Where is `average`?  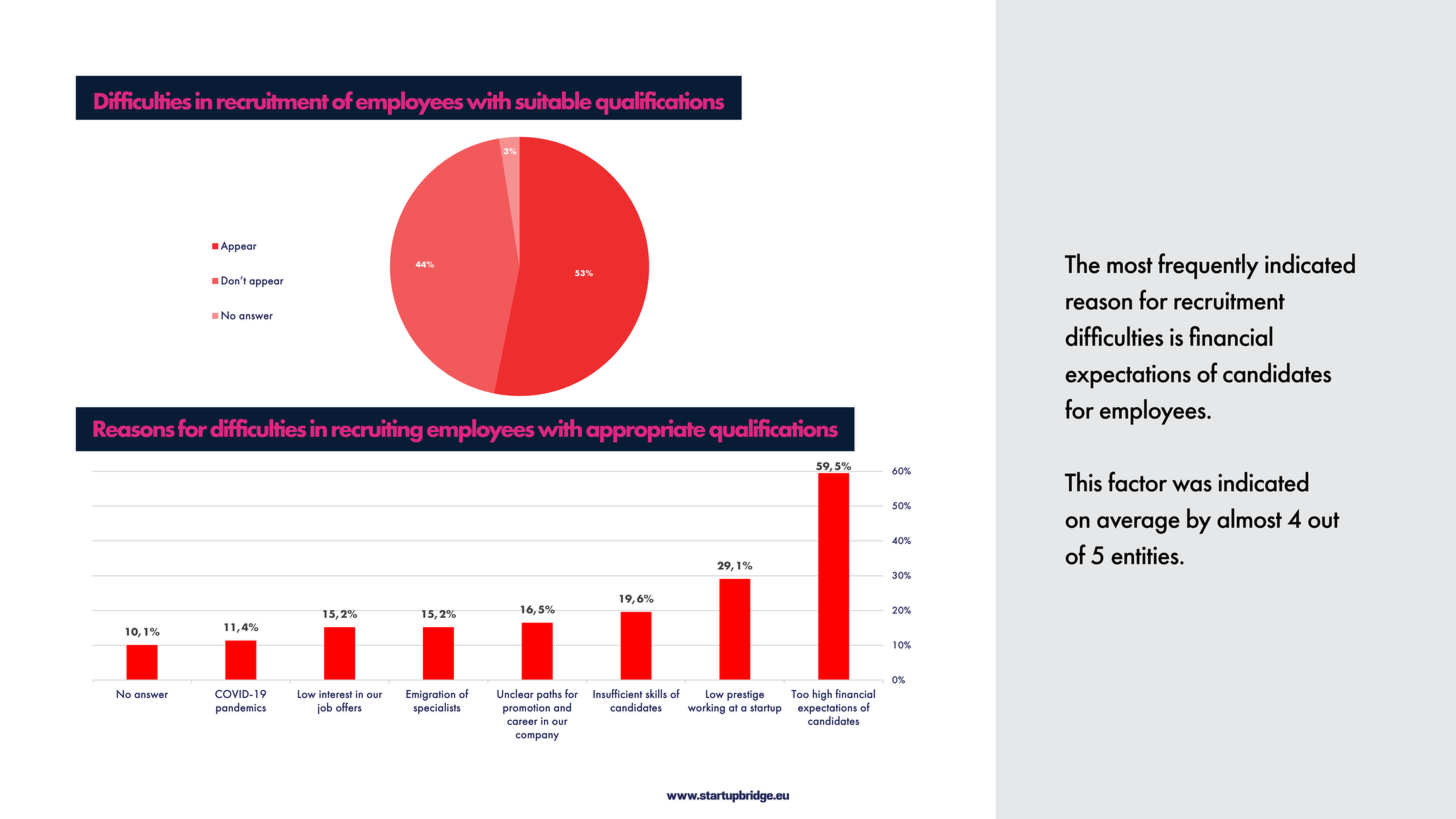 average is located at coordinates (1138, 525).
